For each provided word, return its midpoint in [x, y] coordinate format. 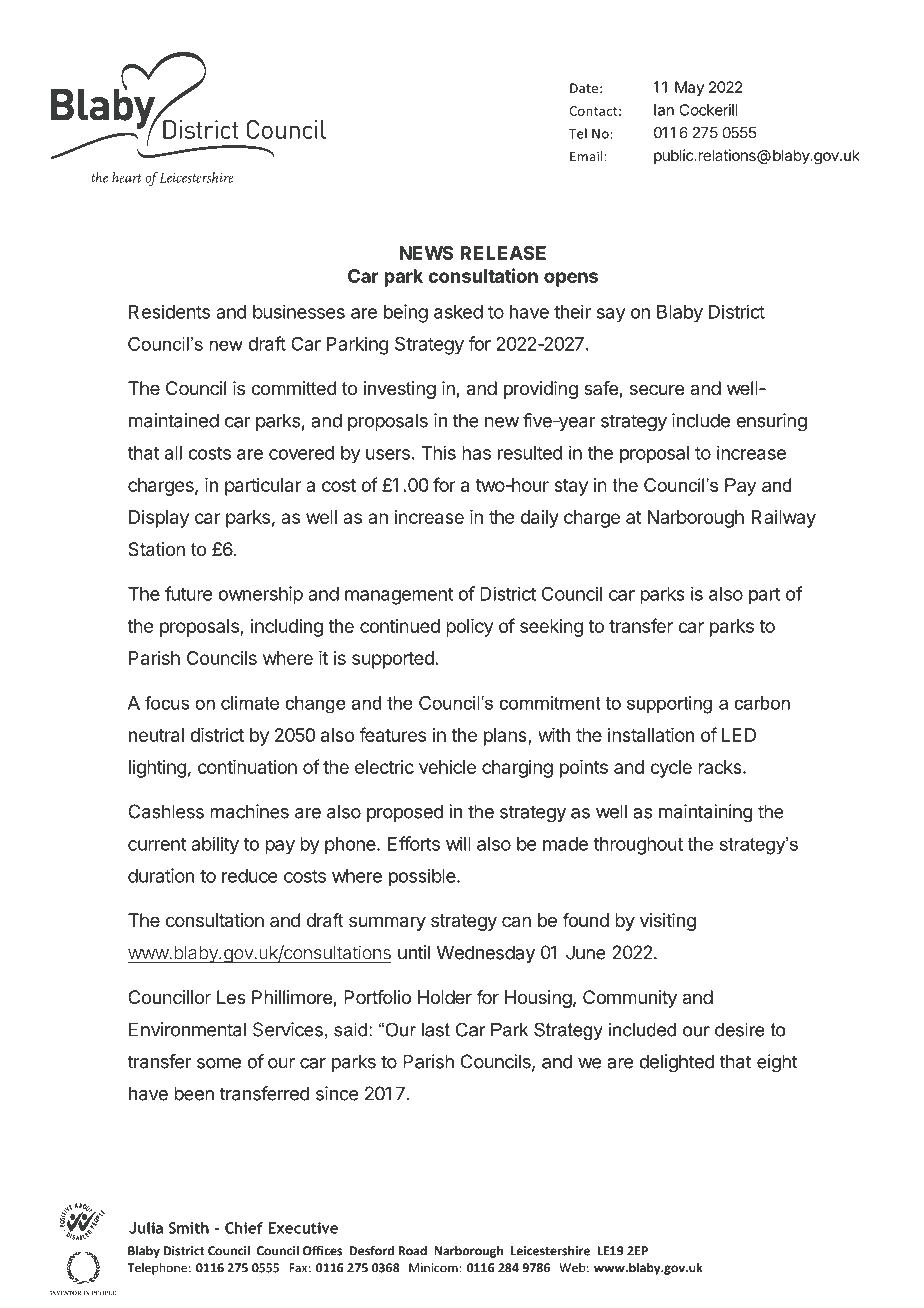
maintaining [706, 813]
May [689, 88]
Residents [169, 311]
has [476, 453]
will [458, 843]
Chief [244, 1228]
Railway [784, 519]
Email [586, 156]
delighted [677, 1063]
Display [159, 519]
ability [215, 845]
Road [412, 1250]
